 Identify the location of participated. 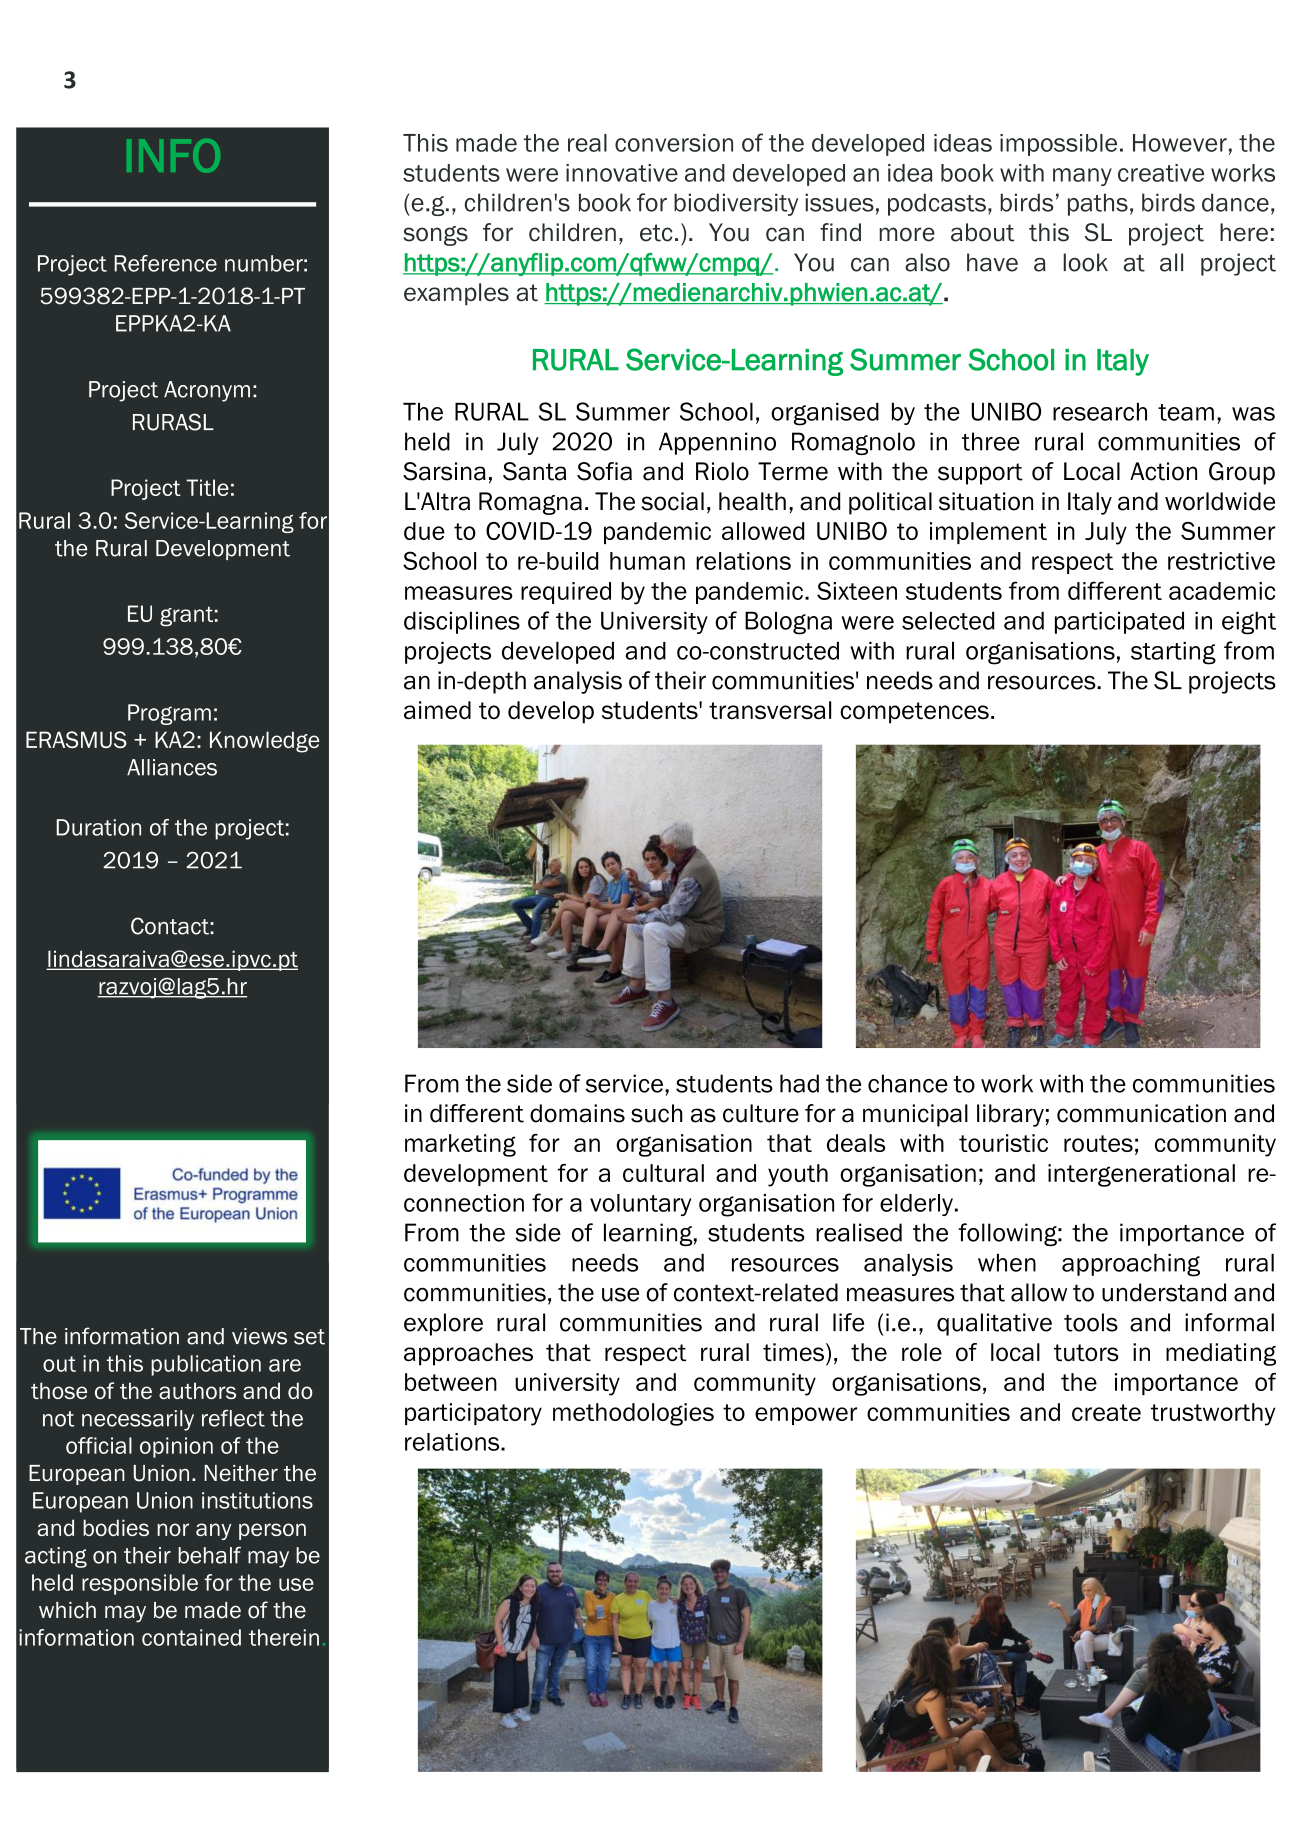
(1119, 623).
